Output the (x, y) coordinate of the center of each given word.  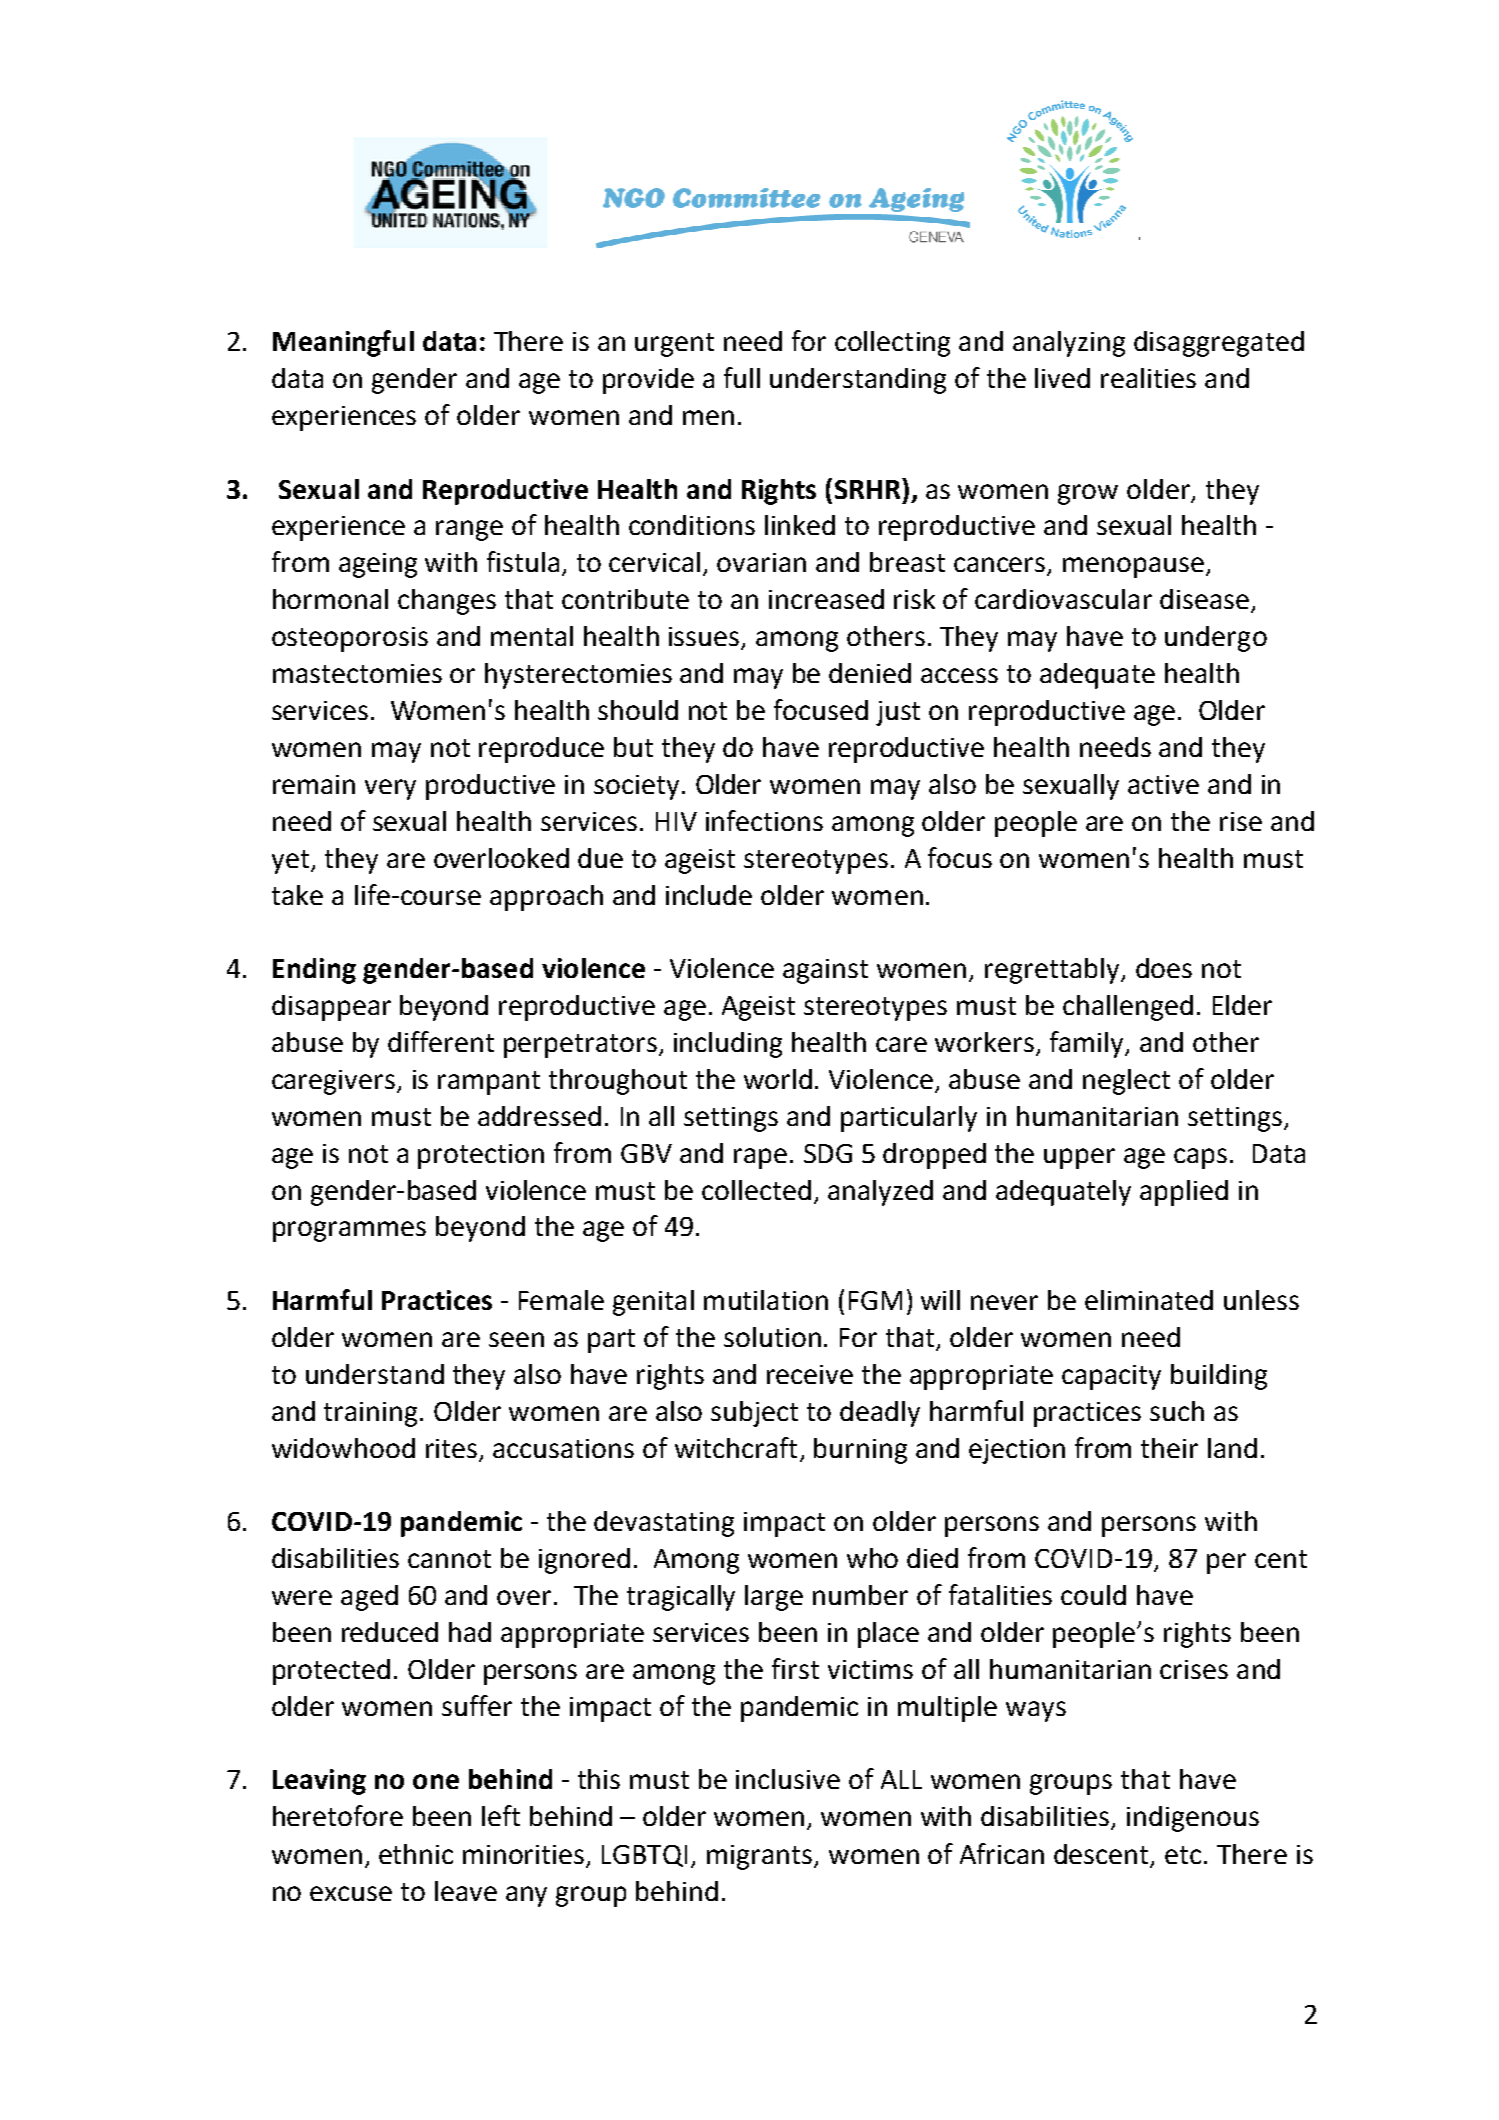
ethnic (416, 1854)
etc (1183, 1855)
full (742, 377)
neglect (1126, 1082)
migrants (761, 1857)
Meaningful (343, 343)
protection (481, 1156)
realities (1148, 378)
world (778, 1079)
